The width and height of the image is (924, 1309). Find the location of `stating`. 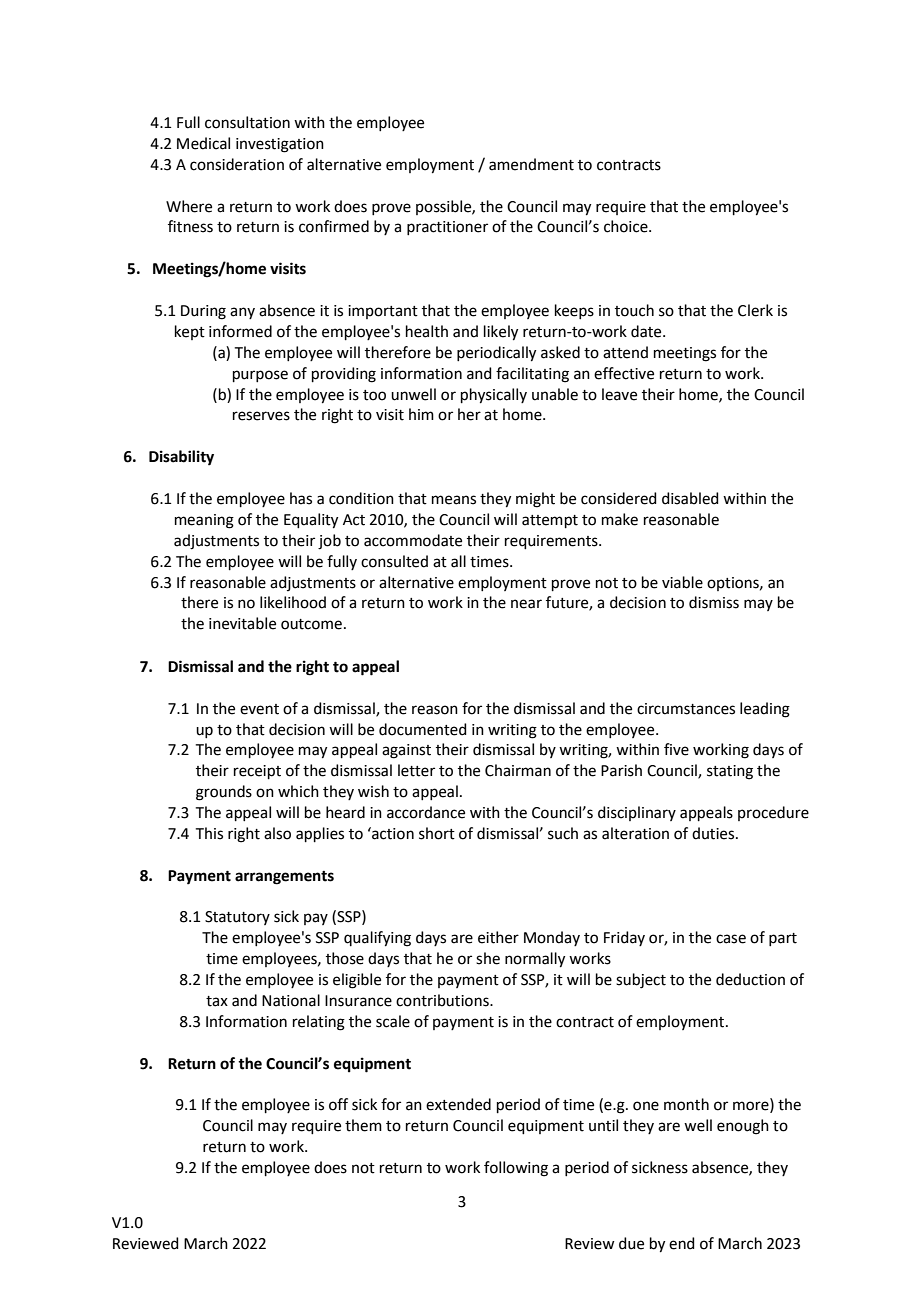

stating is located at coordinates (730, 772).
